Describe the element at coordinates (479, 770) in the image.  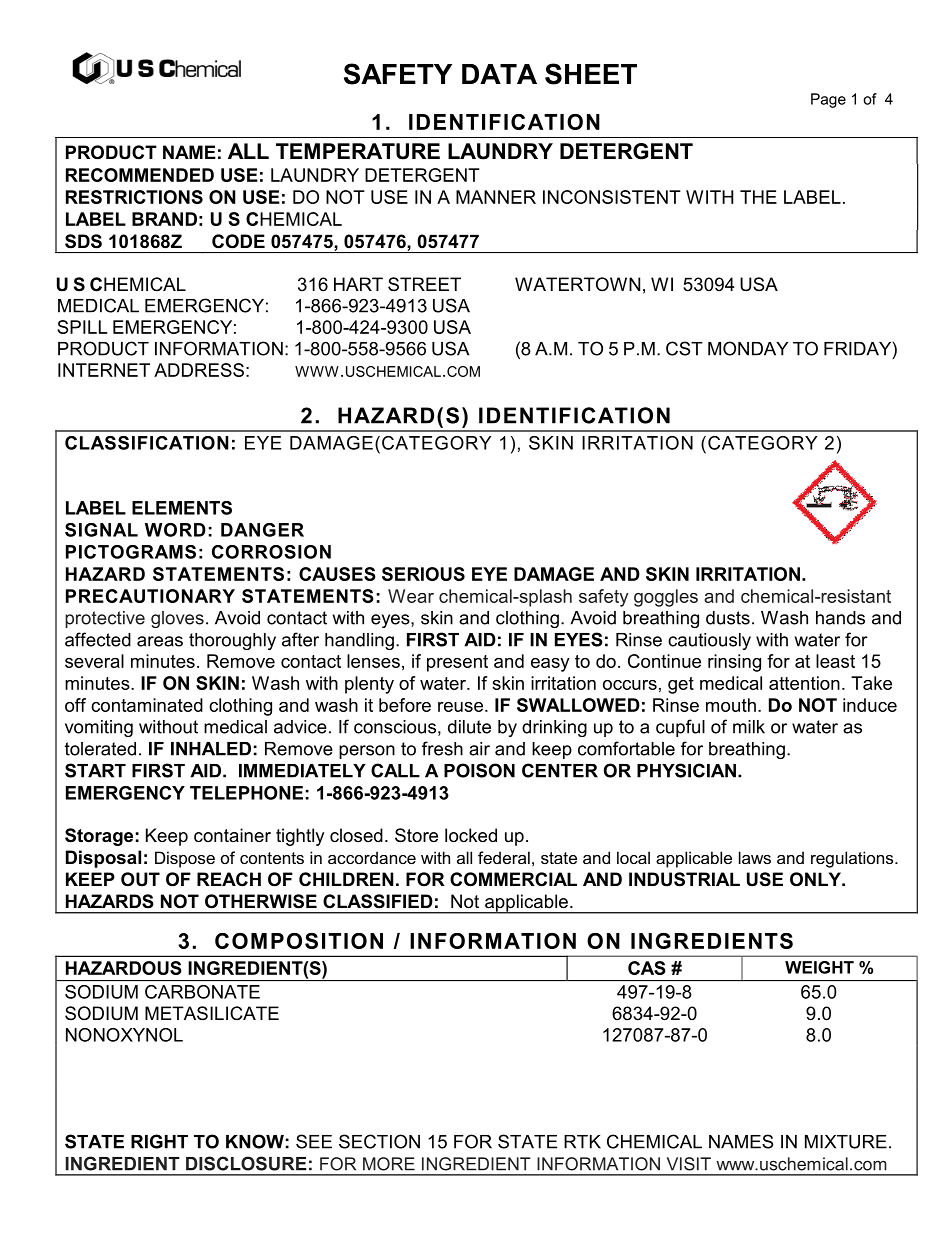
I see `POISON` at that location.
